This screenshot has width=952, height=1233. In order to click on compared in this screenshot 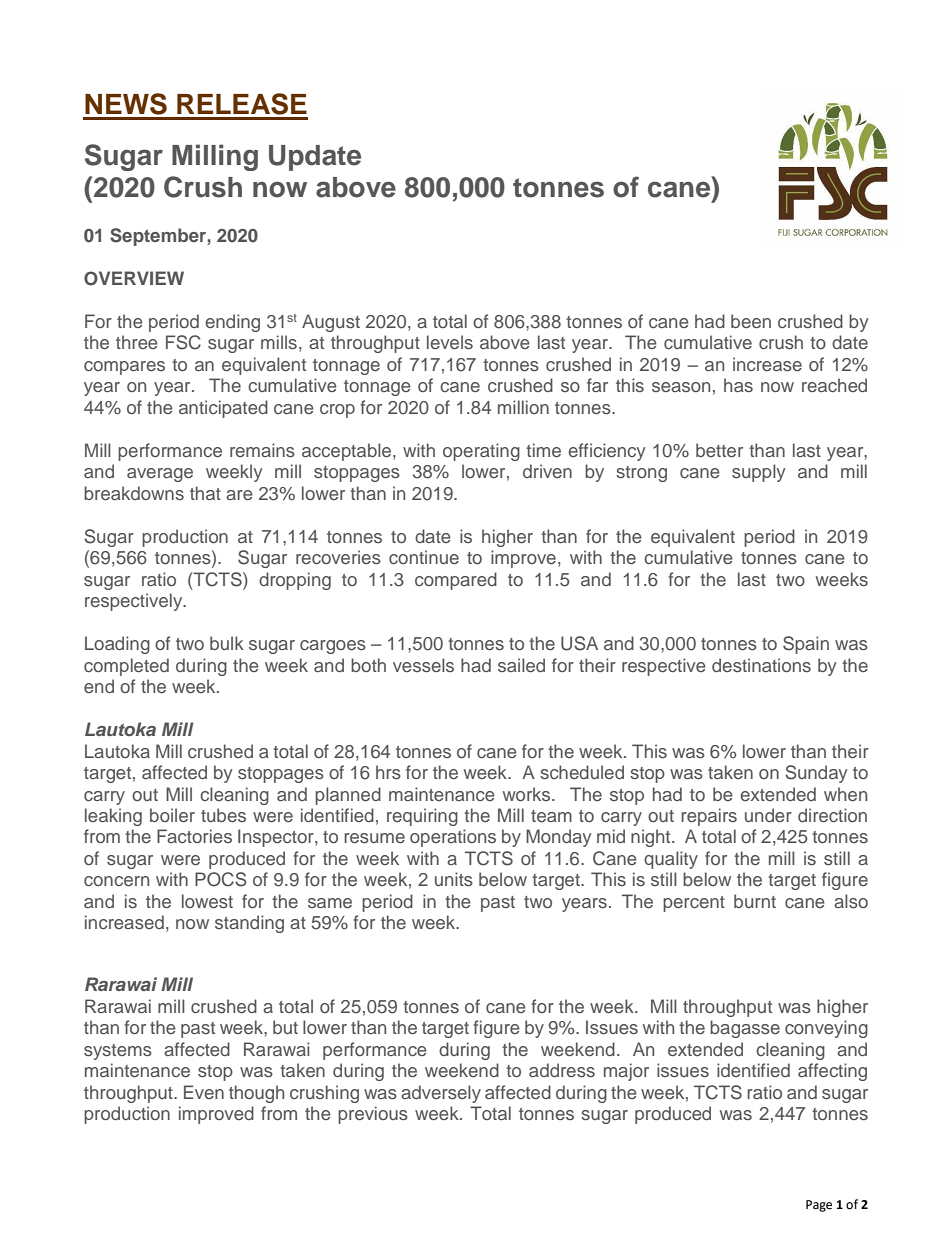, I will do `click(456, 581)`.
